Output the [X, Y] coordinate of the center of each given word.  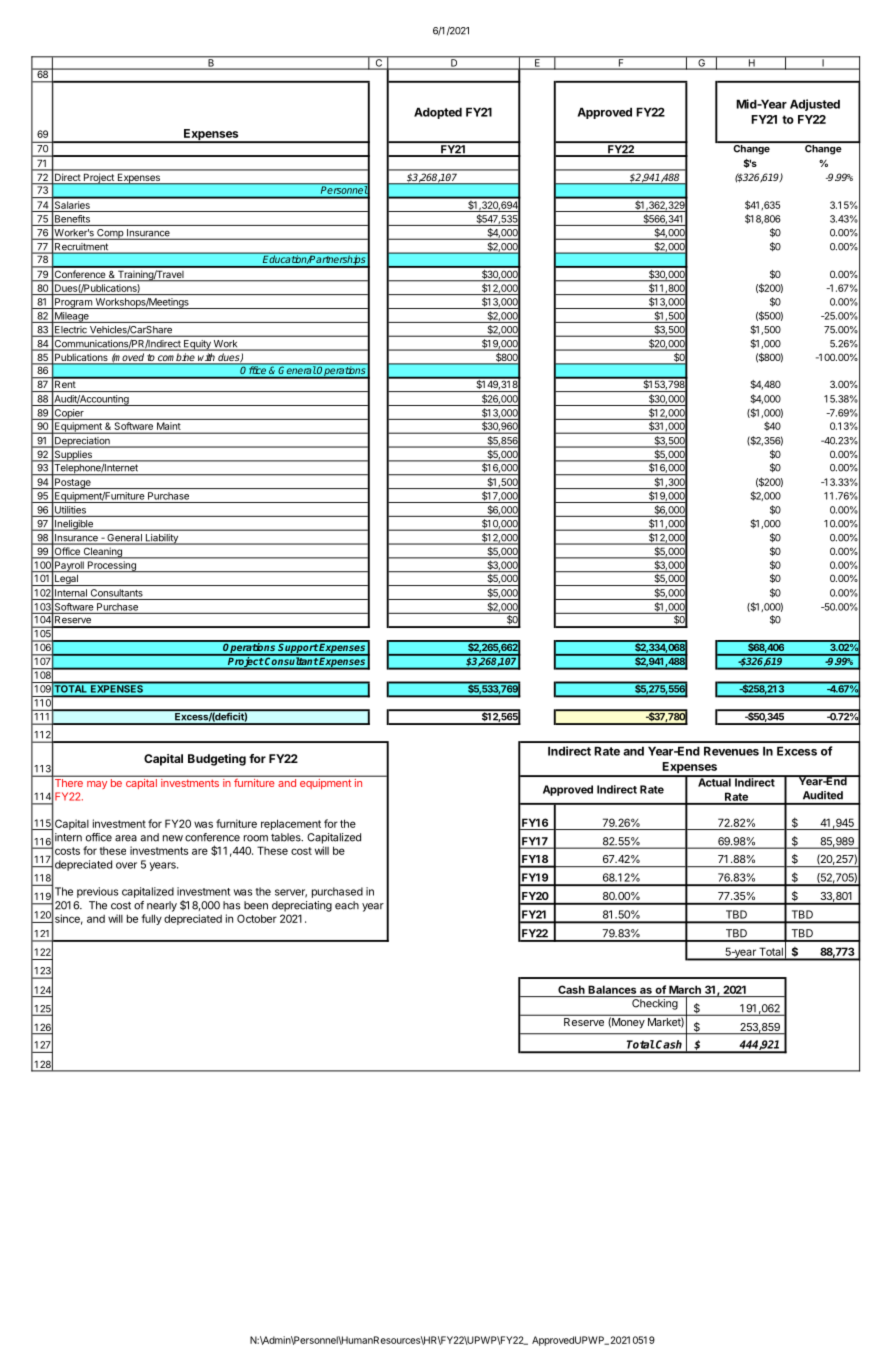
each [347, 905]
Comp [110, 234]
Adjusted [815, 105]
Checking [655, 1004]
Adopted [438, 113]
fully [151, 919]
